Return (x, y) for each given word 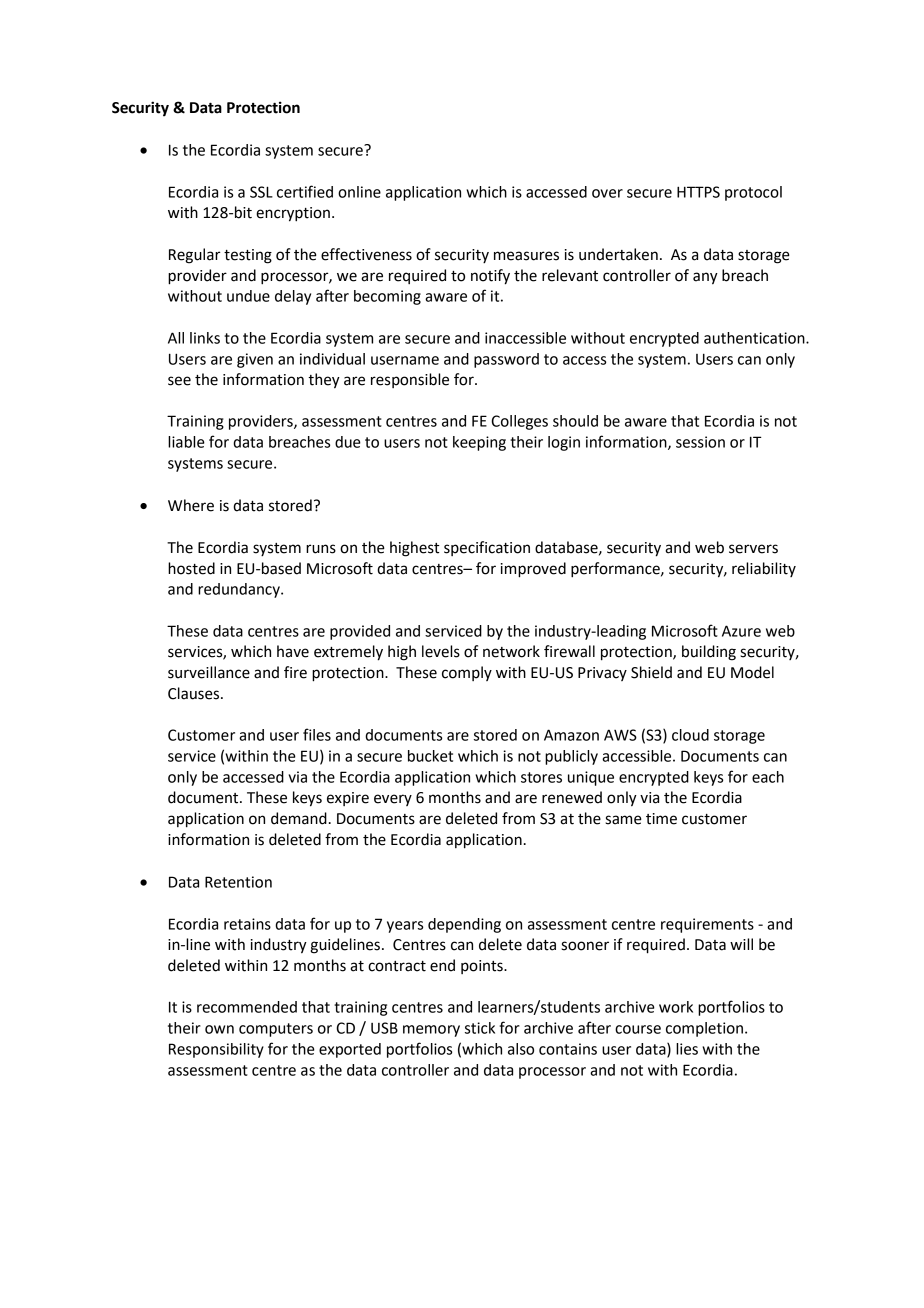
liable (186, 442)
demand (299, 818)
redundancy (240, 590)
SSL (261, 192)
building (709, 653)
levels (441, 651)
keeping (479, 443)
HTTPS (698, 192)
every (393, 800)
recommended (247, 1007)
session (700, 442)
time (661, 819)
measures (526, 256)
